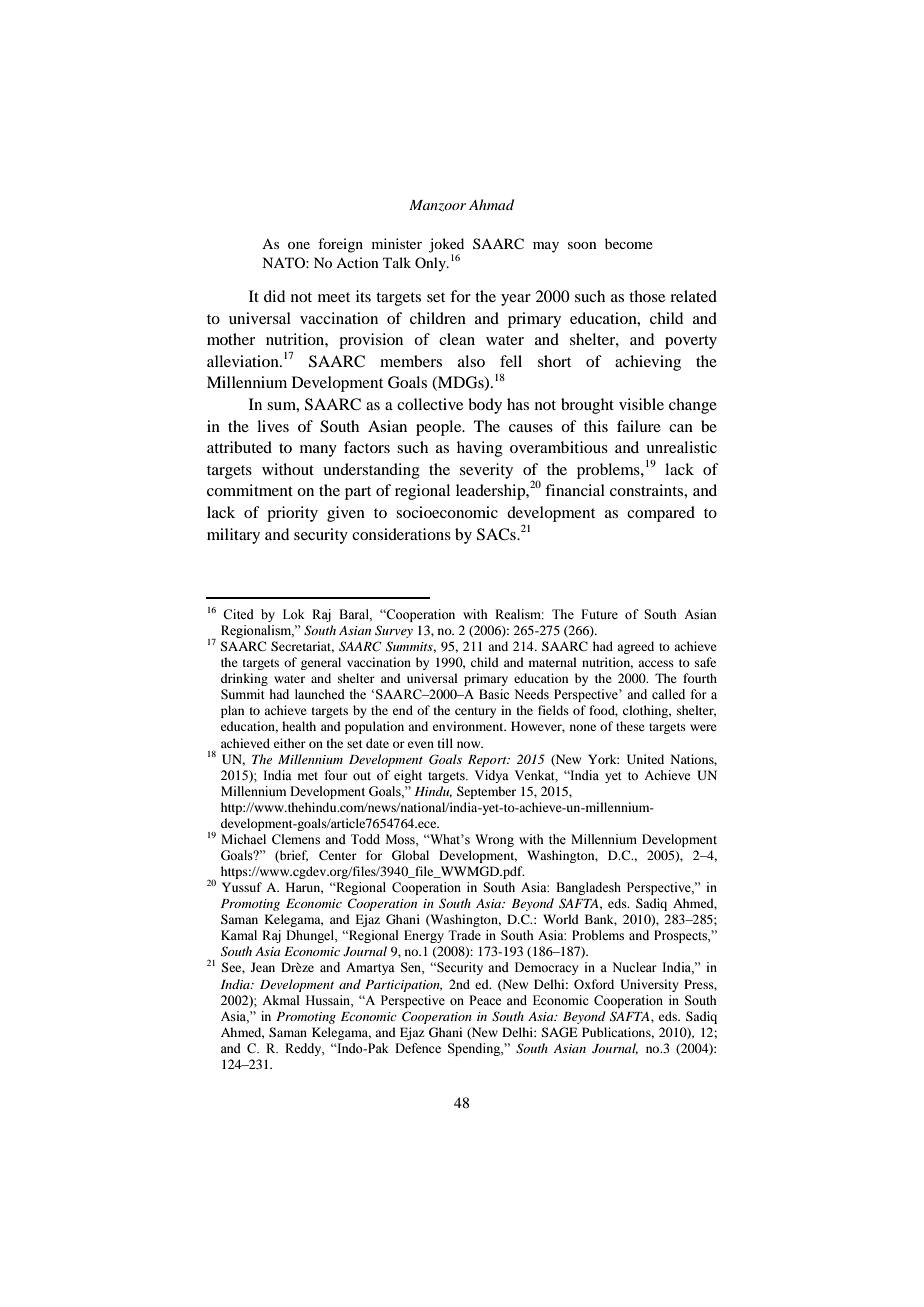 Image resolution: width=924 pixels, height=1307 pixels. What do you see at coordinates (486, 471) in the screenshot?
I see `severity` at bounding box center [486, 471].
